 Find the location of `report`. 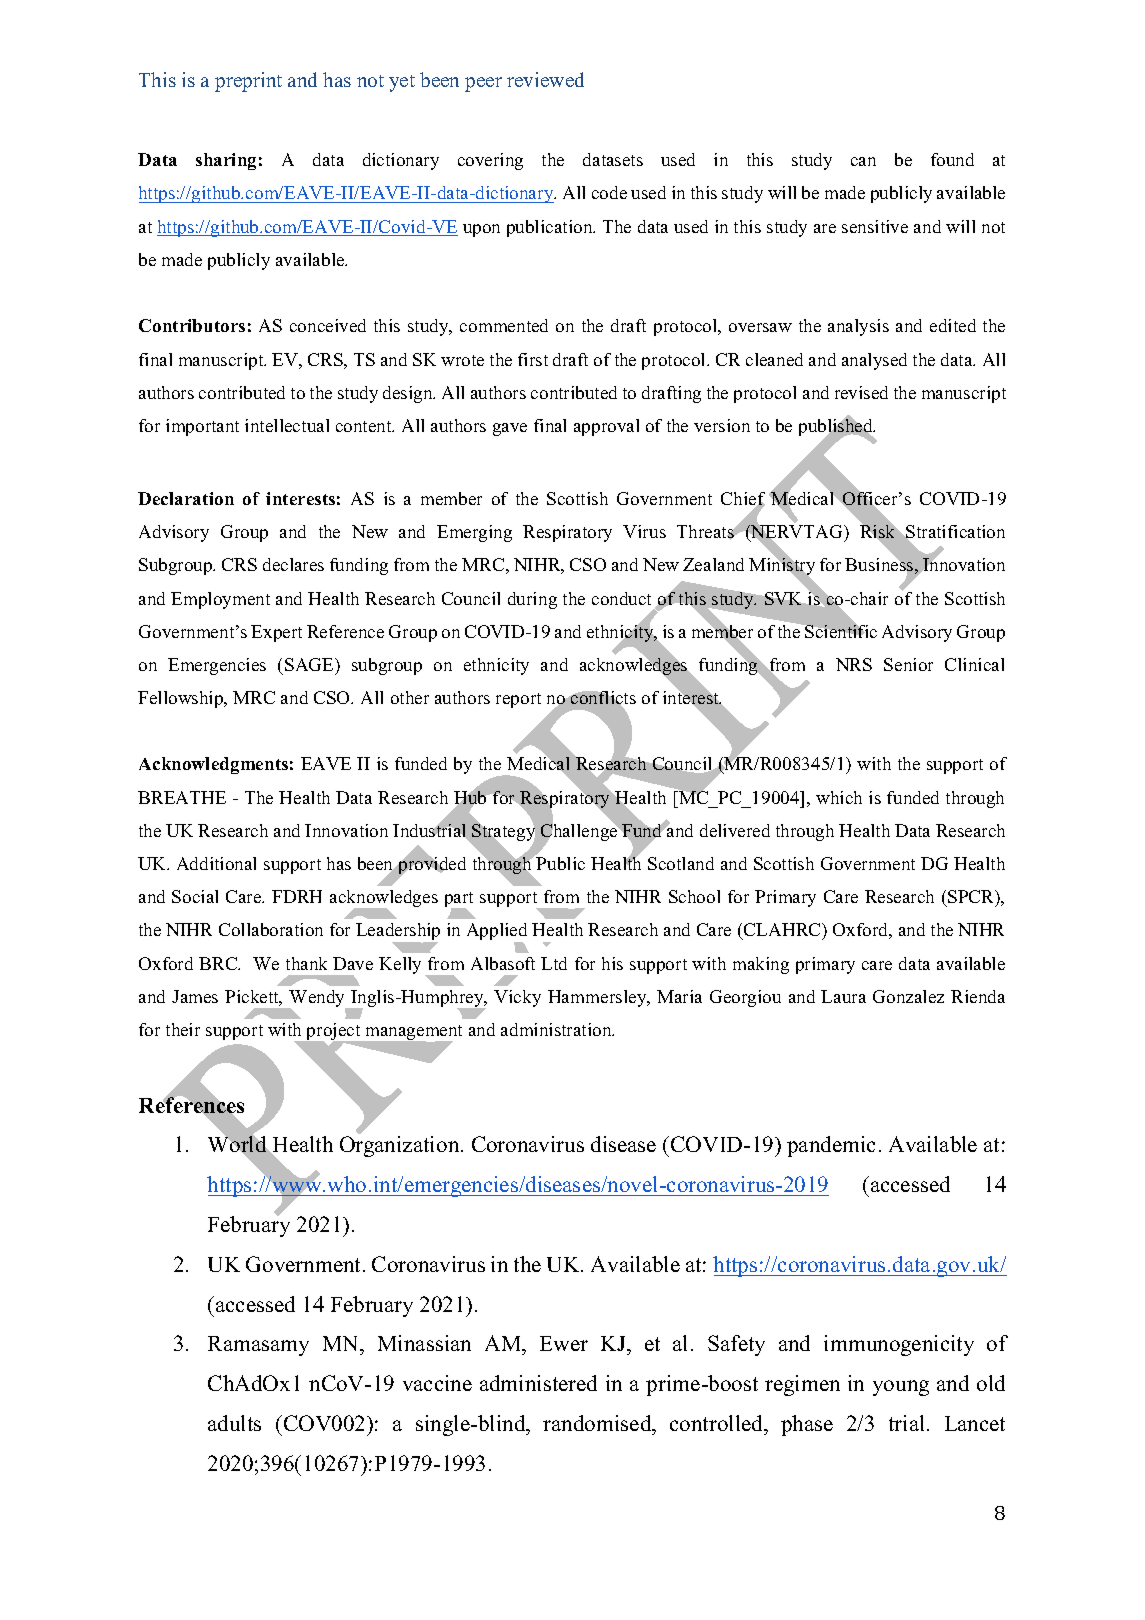

report is located at coordinates (518, 700).
